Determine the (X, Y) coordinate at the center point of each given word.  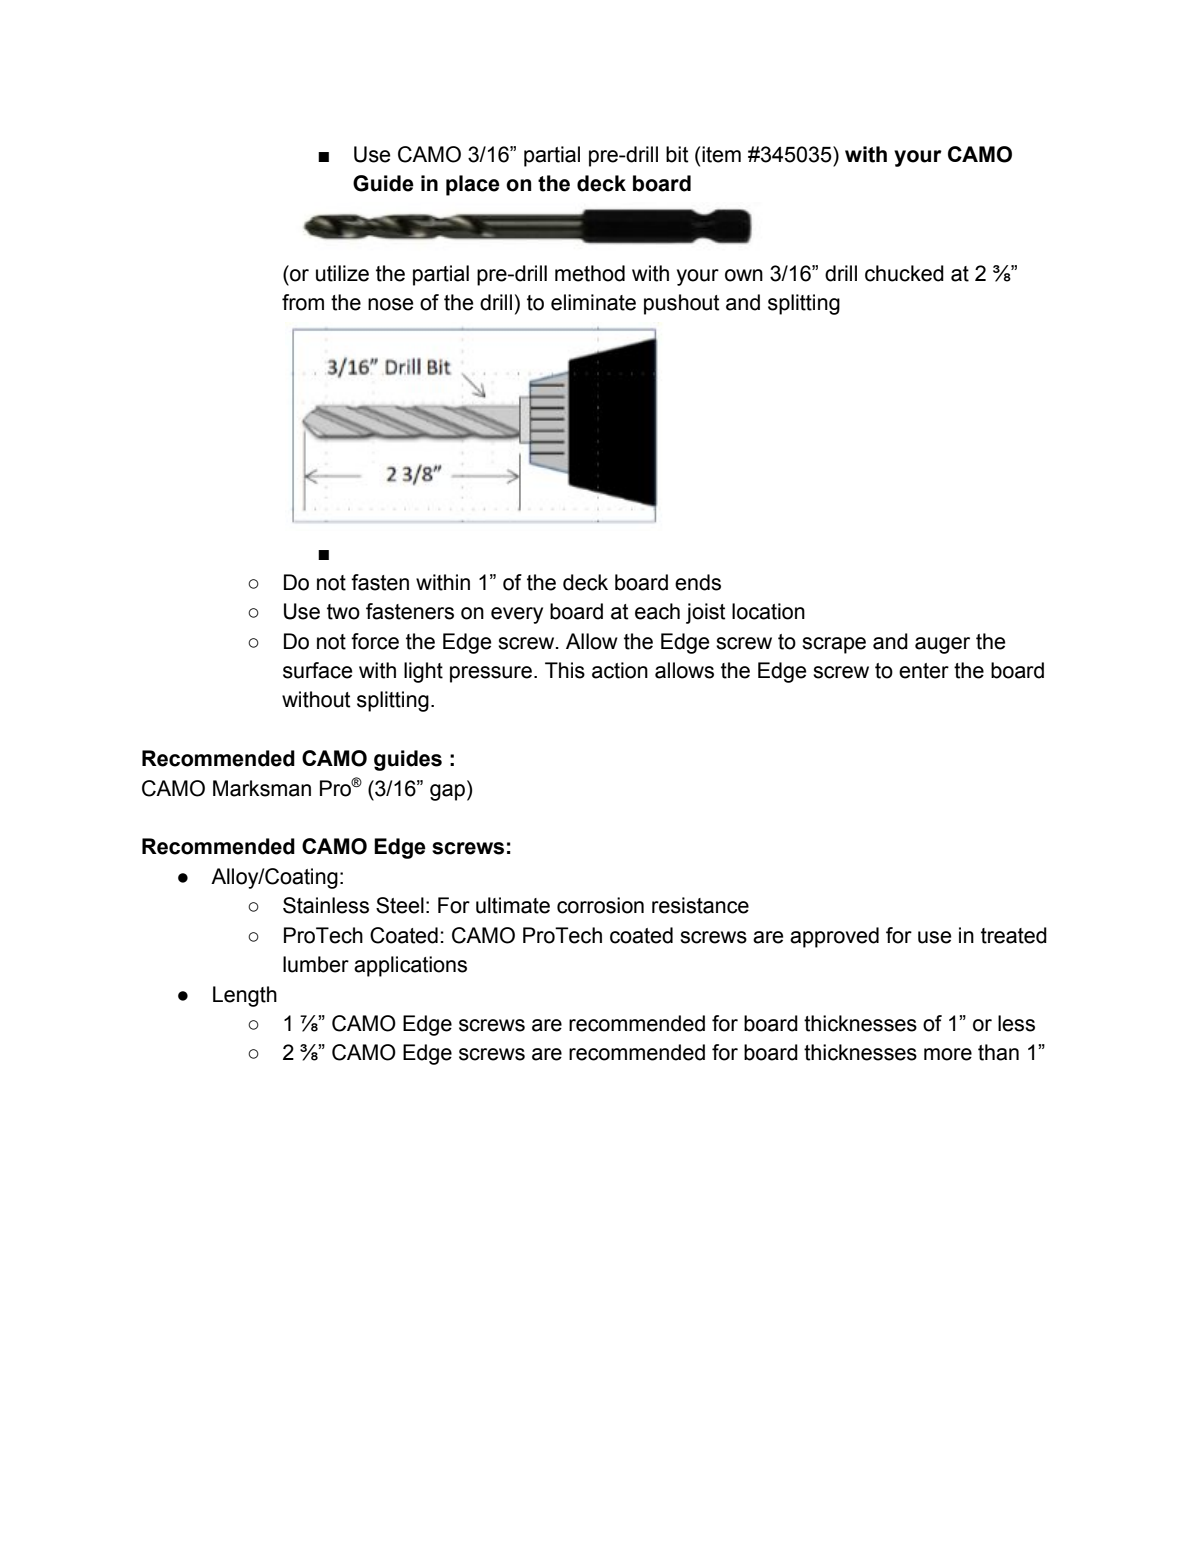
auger (942, 645)
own (744, 275)
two (343, 612)
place (473, 185)
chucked (904, 273)
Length (245, 996)
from (303, 302)
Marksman (262, 788)
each (657, 611)
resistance (700, 905)
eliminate (593, 302)
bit (677, 154)
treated (1014, 935)
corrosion (600, 905)
